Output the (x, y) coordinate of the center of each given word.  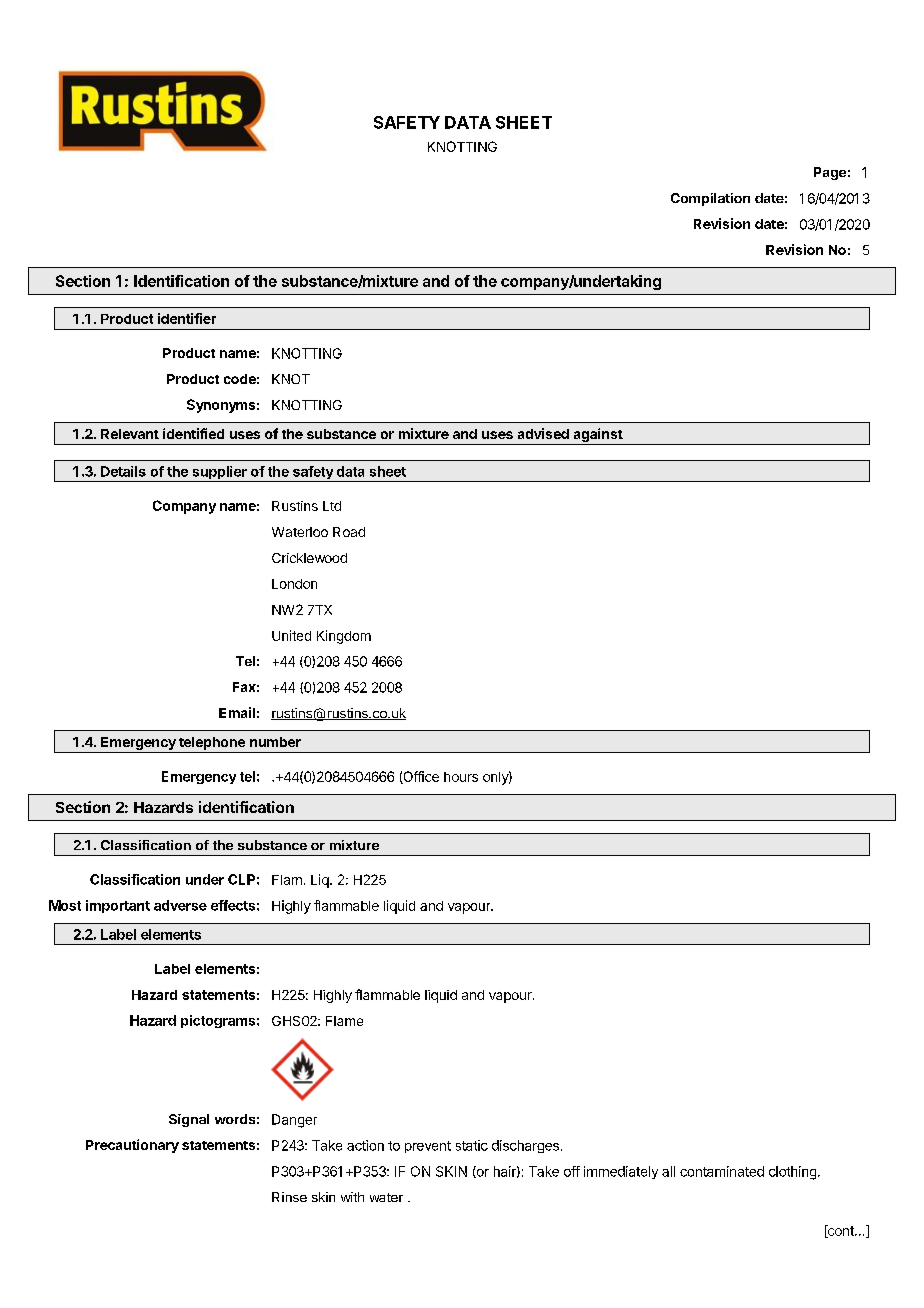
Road (349, 532)
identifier (187, 318)
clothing (792, 1173)
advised (543, 433)
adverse (180, 905)
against (598, 435)
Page (830, 173)
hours (461, 777)
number (275, 742)
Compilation (710, 199)
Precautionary (132, 1146)
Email (237, 712)
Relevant (130, 434)
